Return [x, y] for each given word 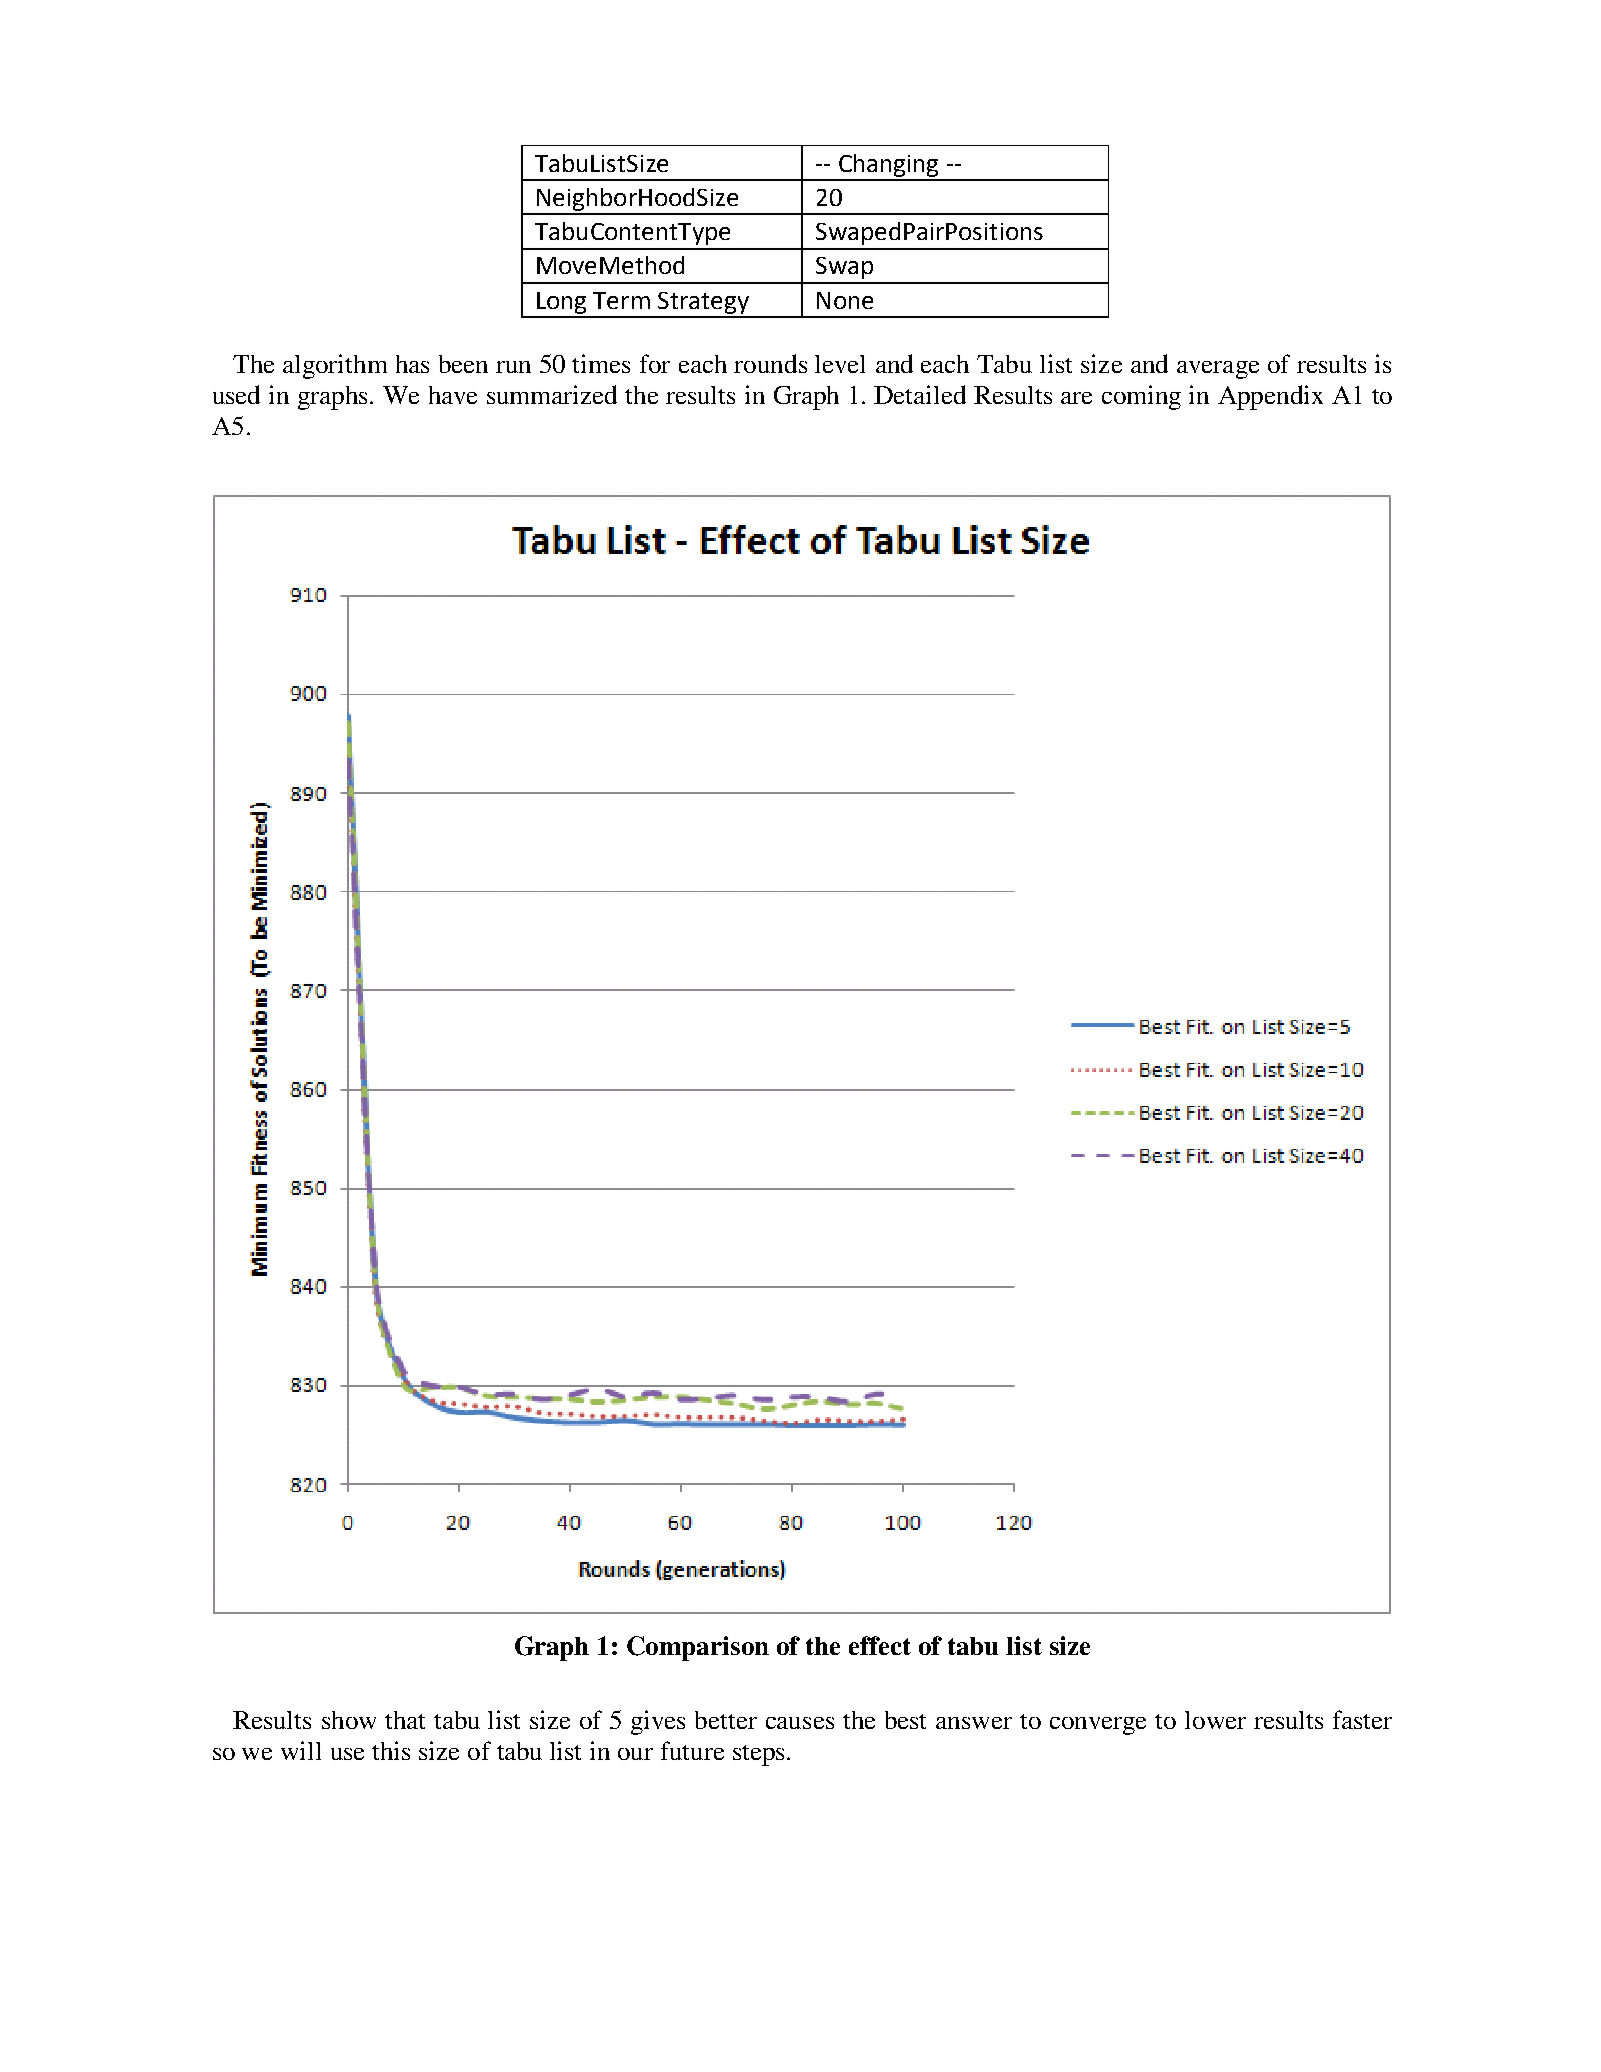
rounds [770, 363]
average [1218, 370]
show [349, 1720]
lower [1215, 1720]
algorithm [335, 366]
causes [800, 1723]
